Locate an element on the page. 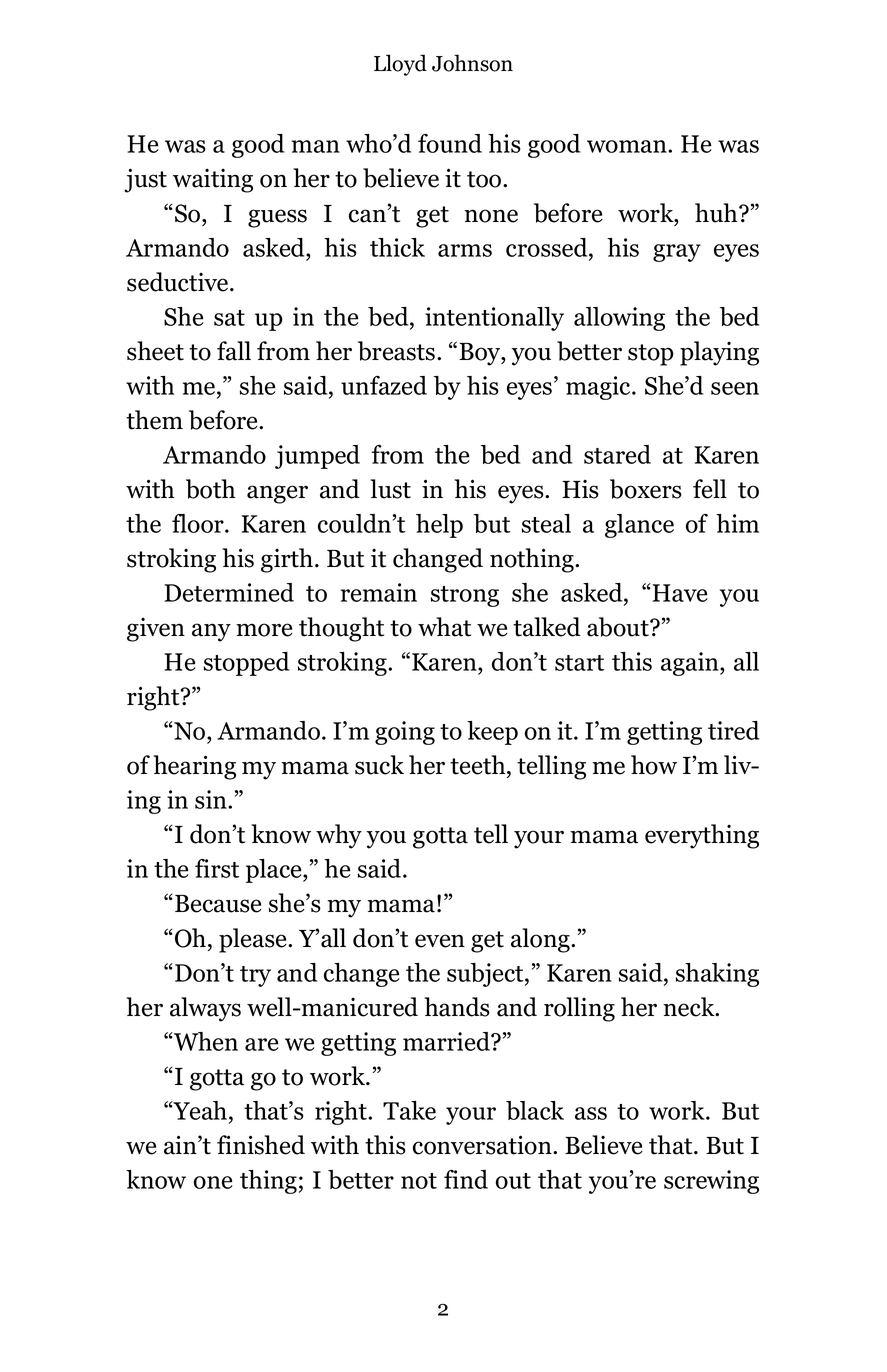 This page has height=1372, width=887. suck is located at coordinates (379, 765).
